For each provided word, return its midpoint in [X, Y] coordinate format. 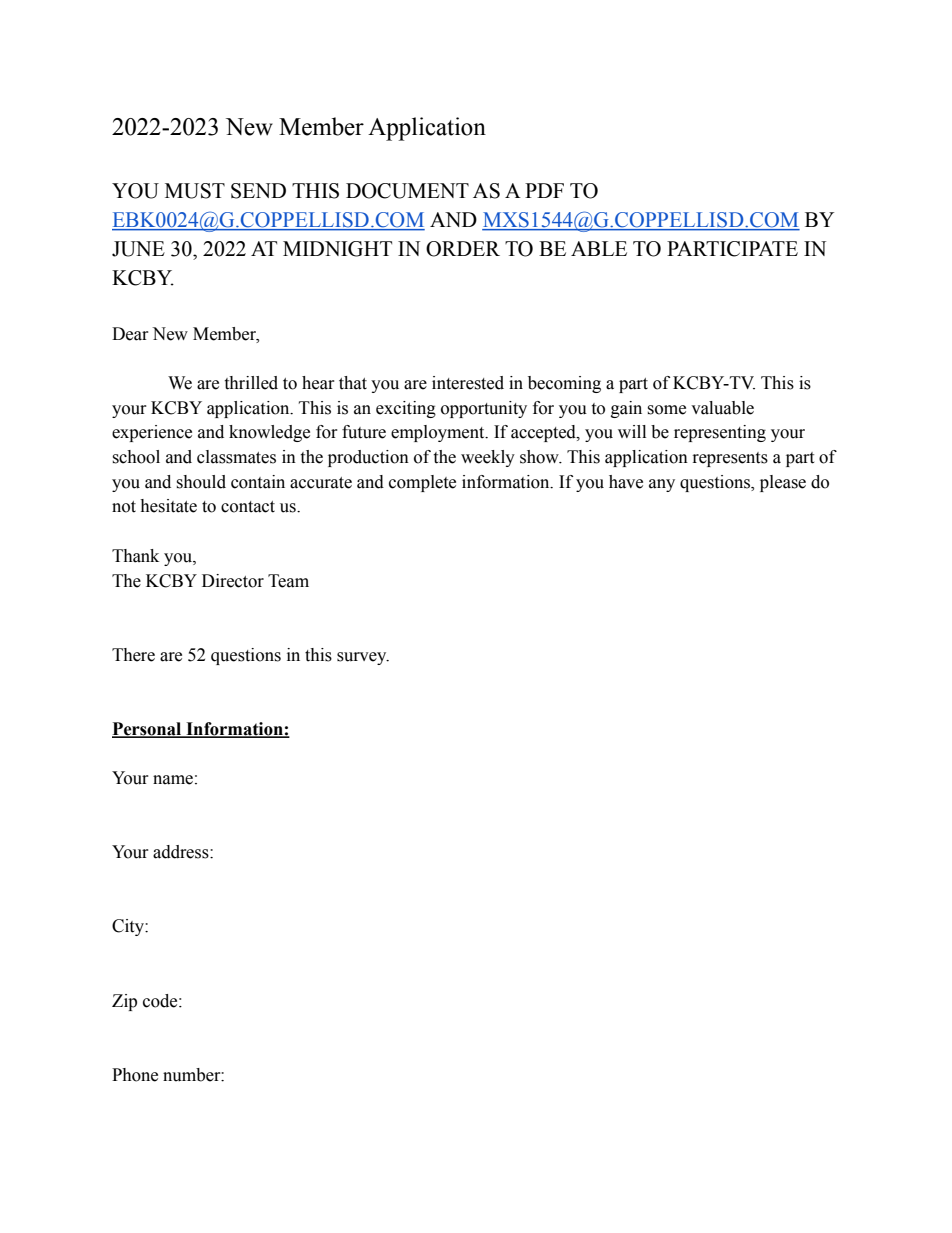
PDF [544, 190]
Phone [135, 1075]
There [133, 655]
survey [363, 658]
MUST [195, 191]
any [662, 485]
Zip [124, 1002]
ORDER [463, 249]
